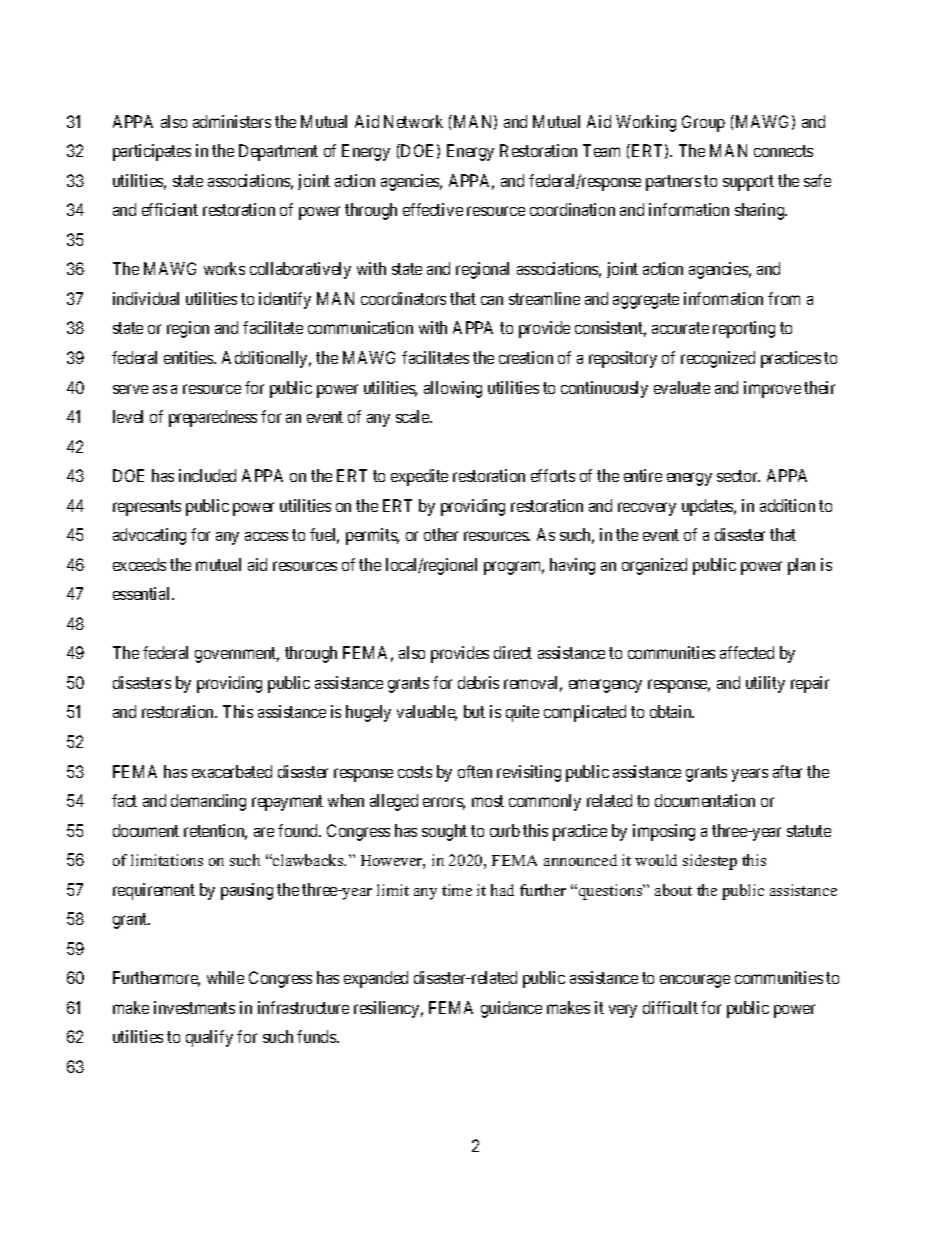 Image resolution: width=952 pixels, height=1233 pixels. I want to click on guidance, so click(511, 1009).
